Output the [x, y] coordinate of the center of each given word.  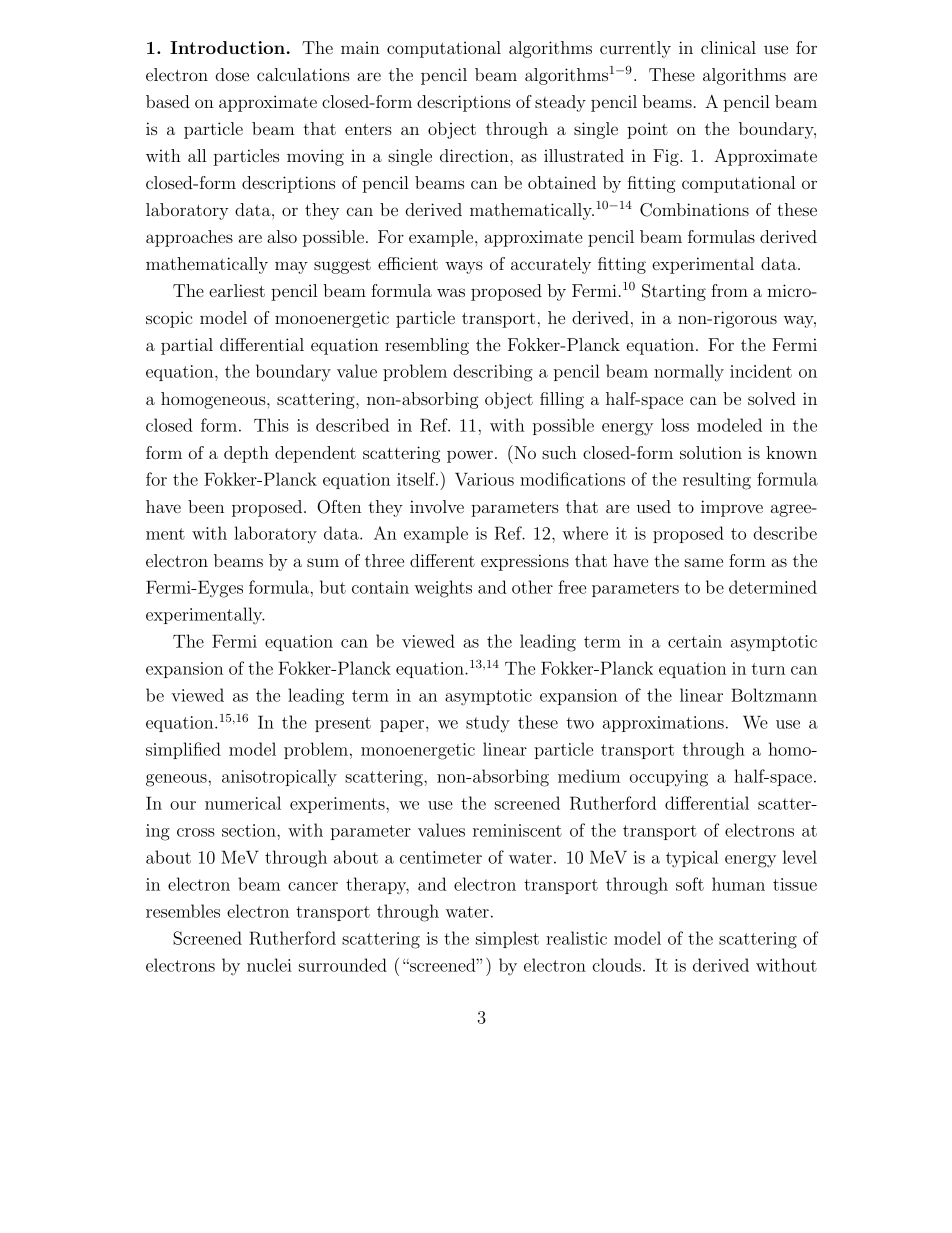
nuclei [269, 965]
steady [560, 103]
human [738, 884]
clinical [728, 47]
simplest [507, 939]
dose [232, 74]
